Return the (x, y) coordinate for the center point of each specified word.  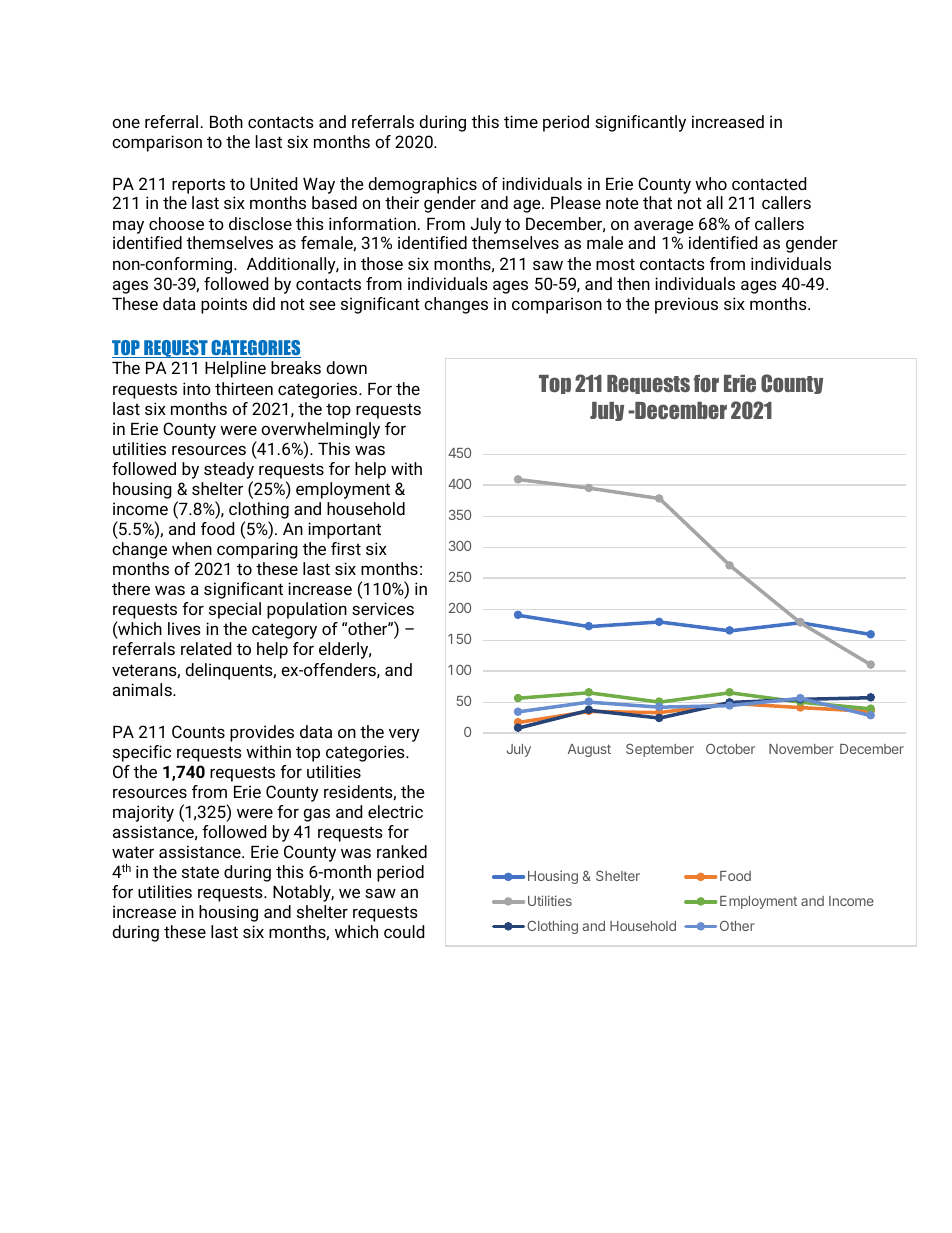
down (346, 367)
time (521, 121)
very (404, 735)
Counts (198, 731)
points (224, 305)
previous (686, 305)
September (660, 750)
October (730, 748)
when (192, 548)
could (404, 931)
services (383, 608)
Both (226, 121)
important (344, 530)
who (711, 183)
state (200, 872)
